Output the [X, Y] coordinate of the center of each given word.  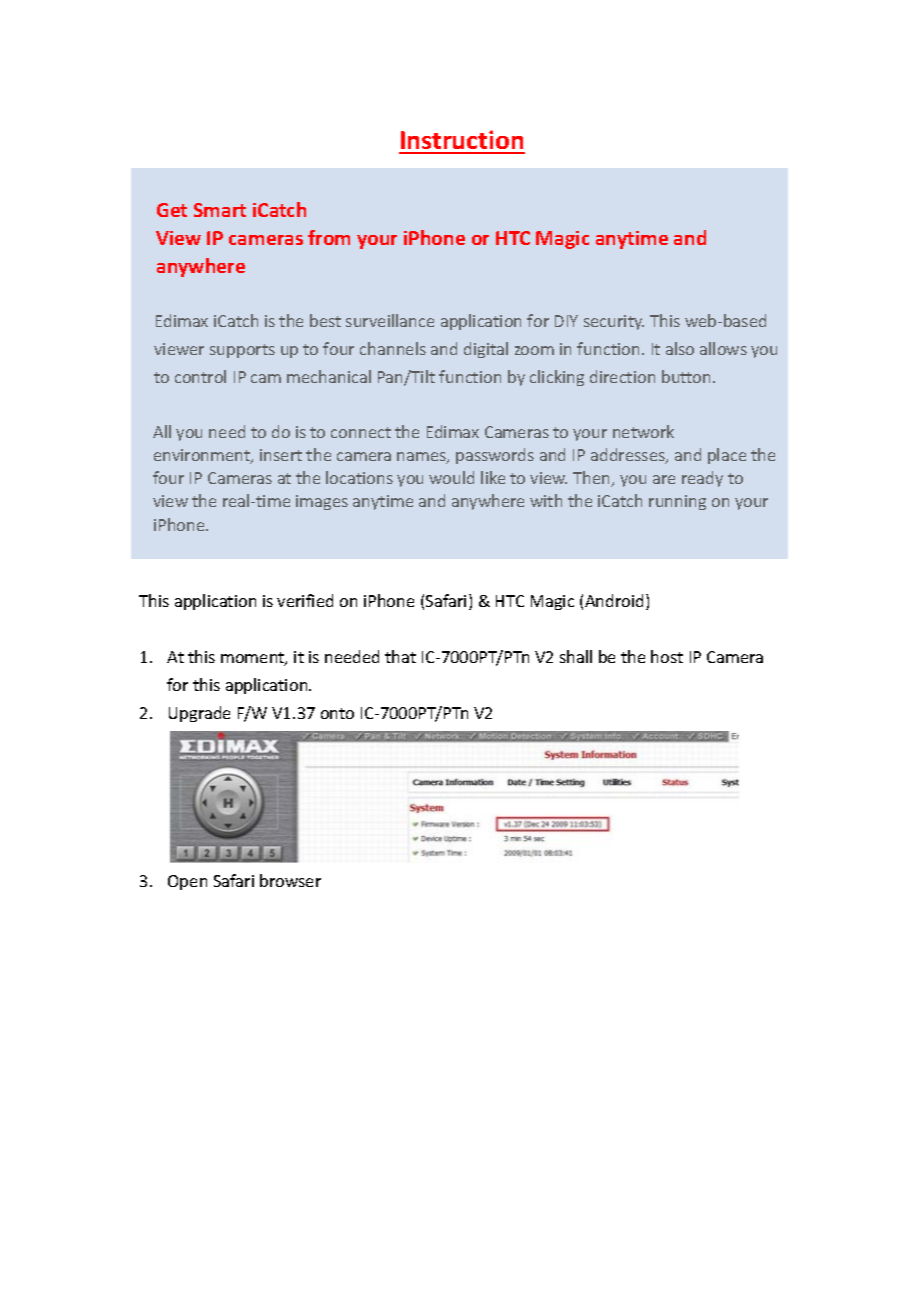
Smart [220, 210]
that [400, 656]
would [451, 477]
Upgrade [199, 714]
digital [486, 350]
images [322, 502]
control [200, 376]
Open [187, 882]
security [614, 322]
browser [290, 880]
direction [622, 376]
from [329, 237]
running [677, 502]
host [667, 656]
